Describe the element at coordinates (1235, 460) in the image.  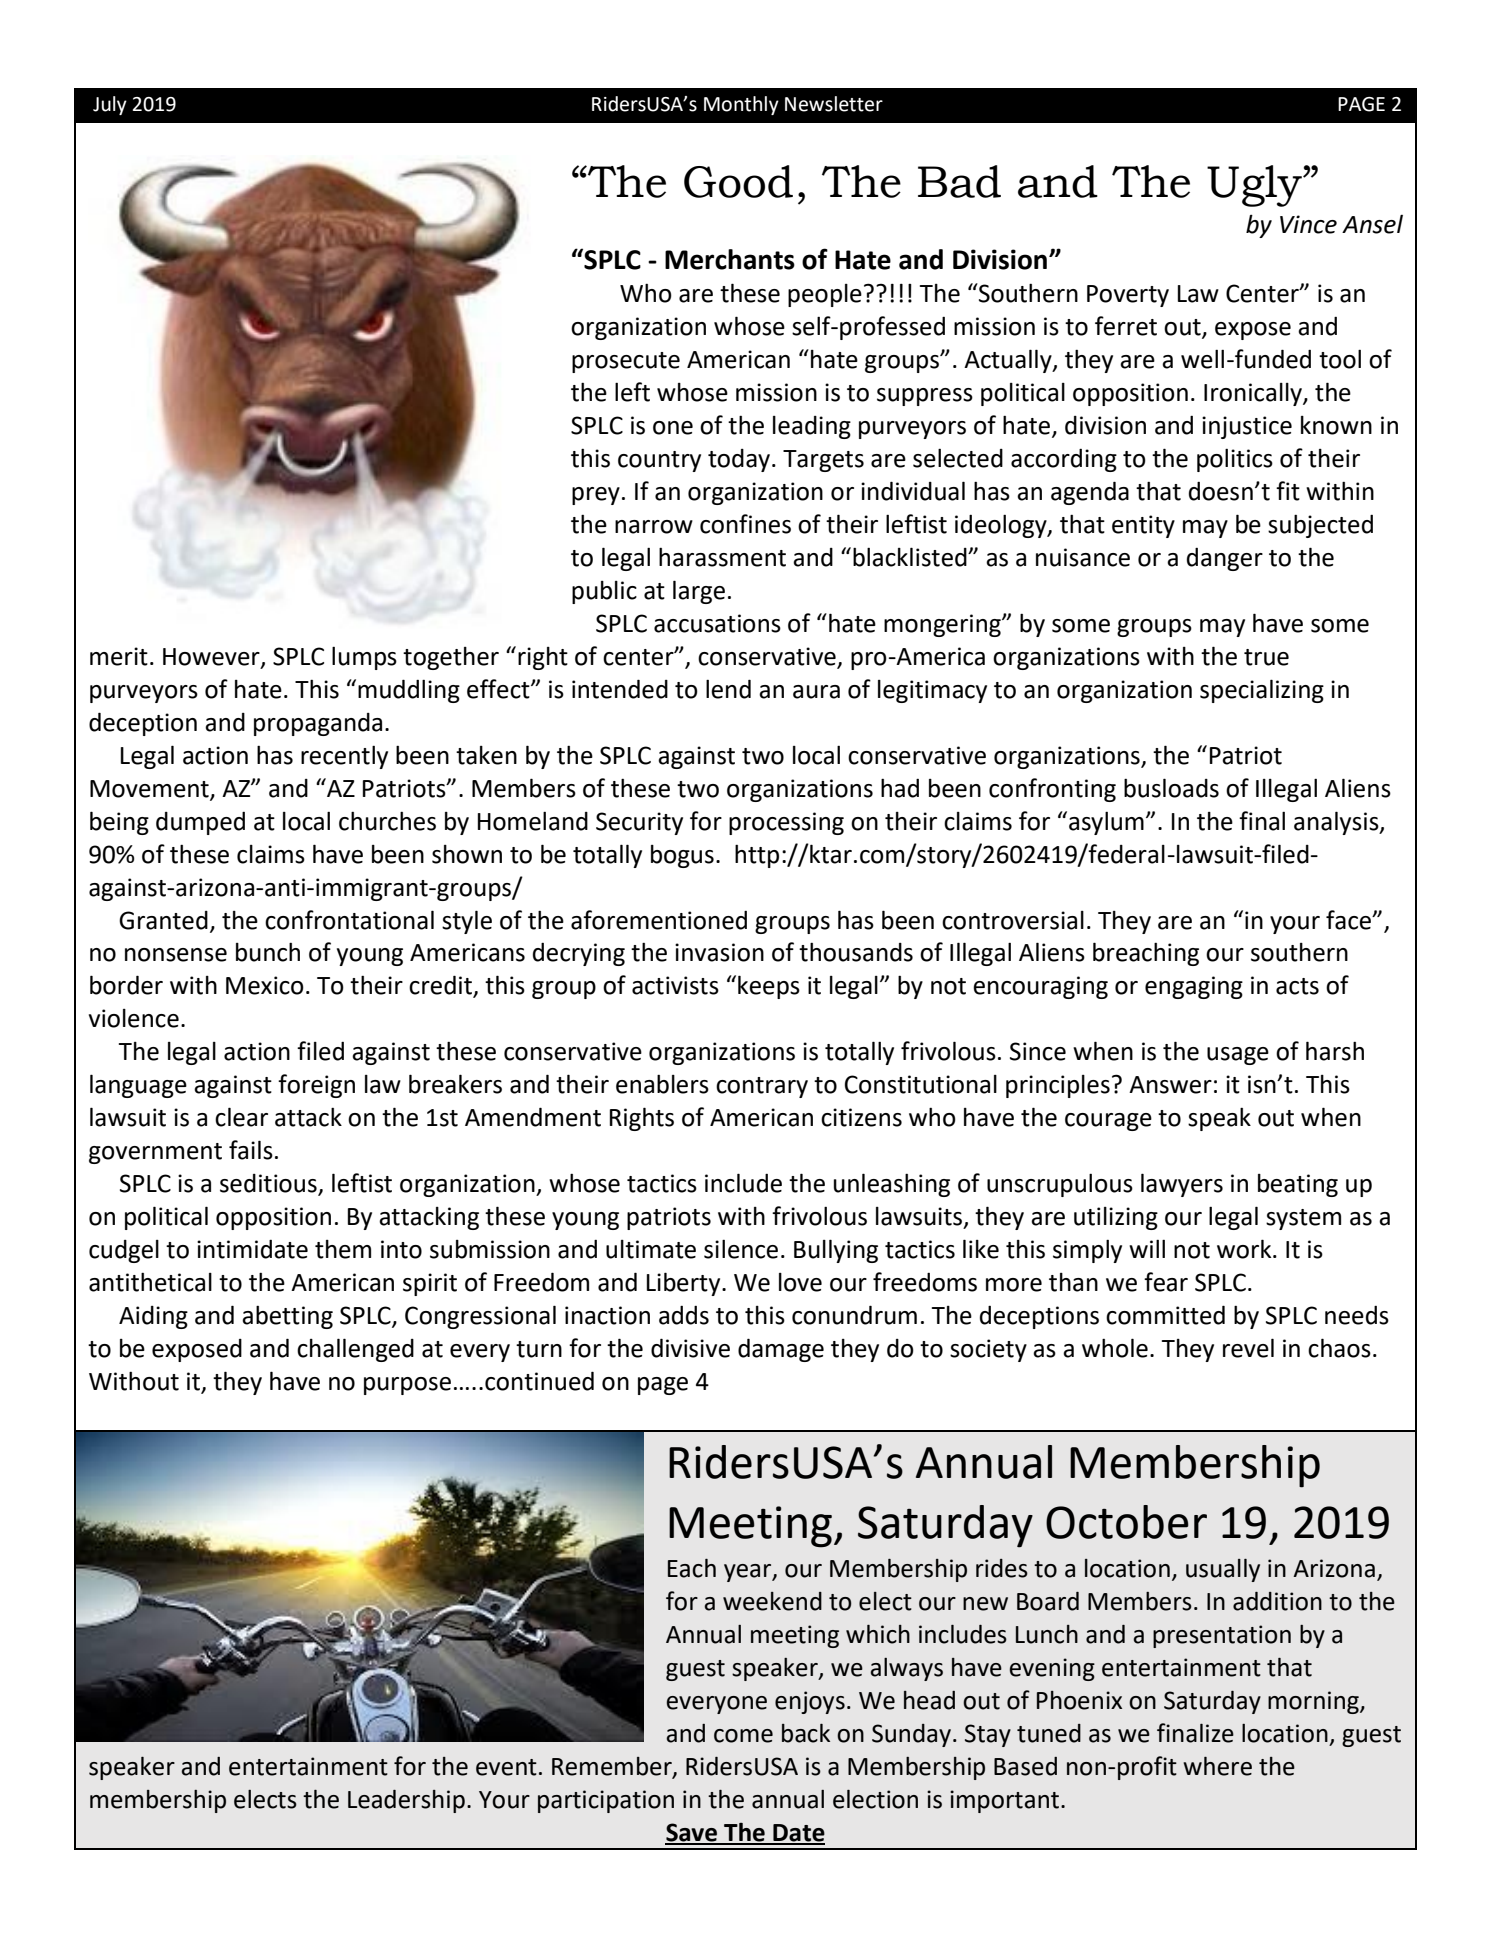
I see `politics` at that location.
